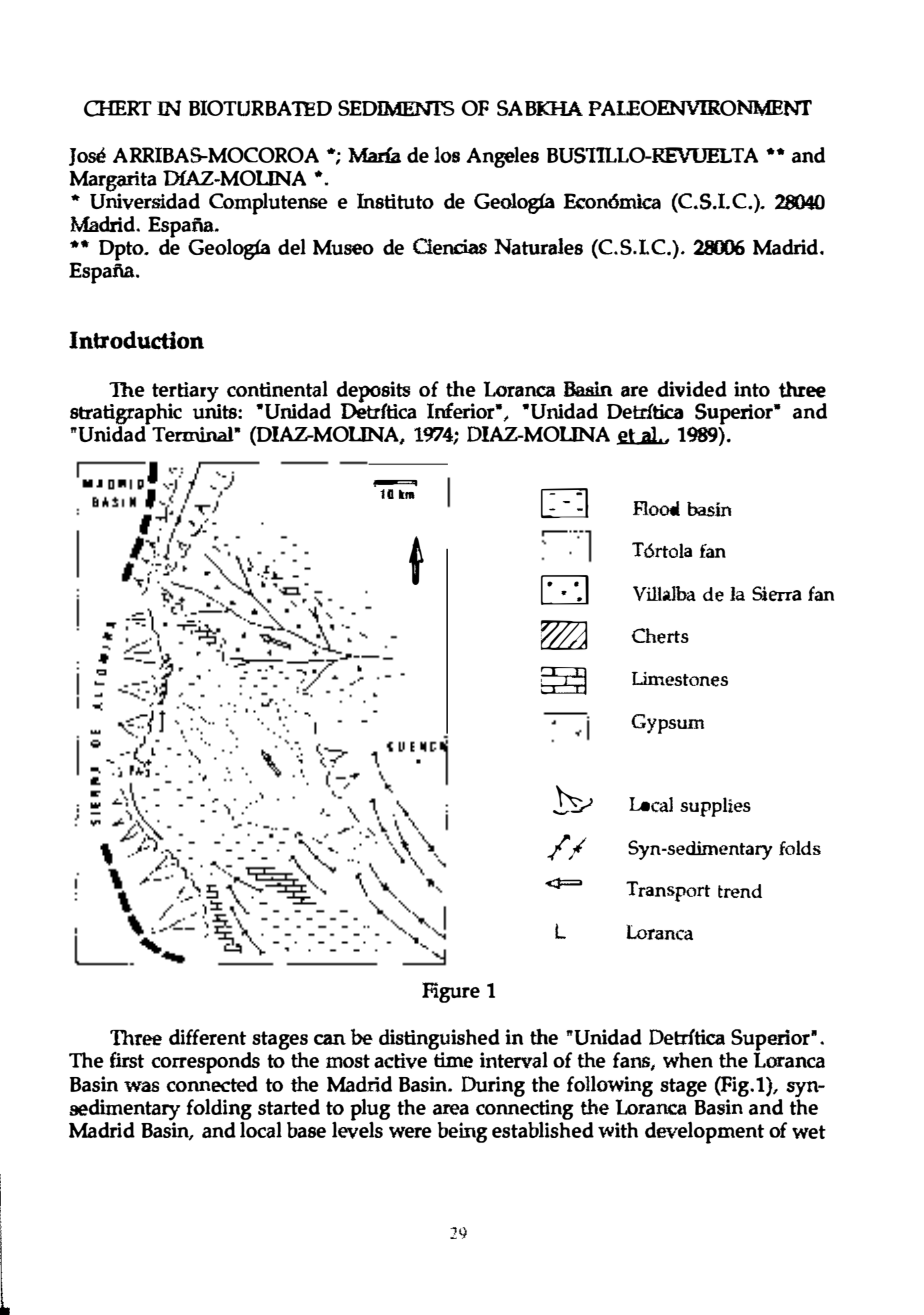  Describe the element at coordinates (502, 157) in the screenshot. I see `Angeles` at that location.
